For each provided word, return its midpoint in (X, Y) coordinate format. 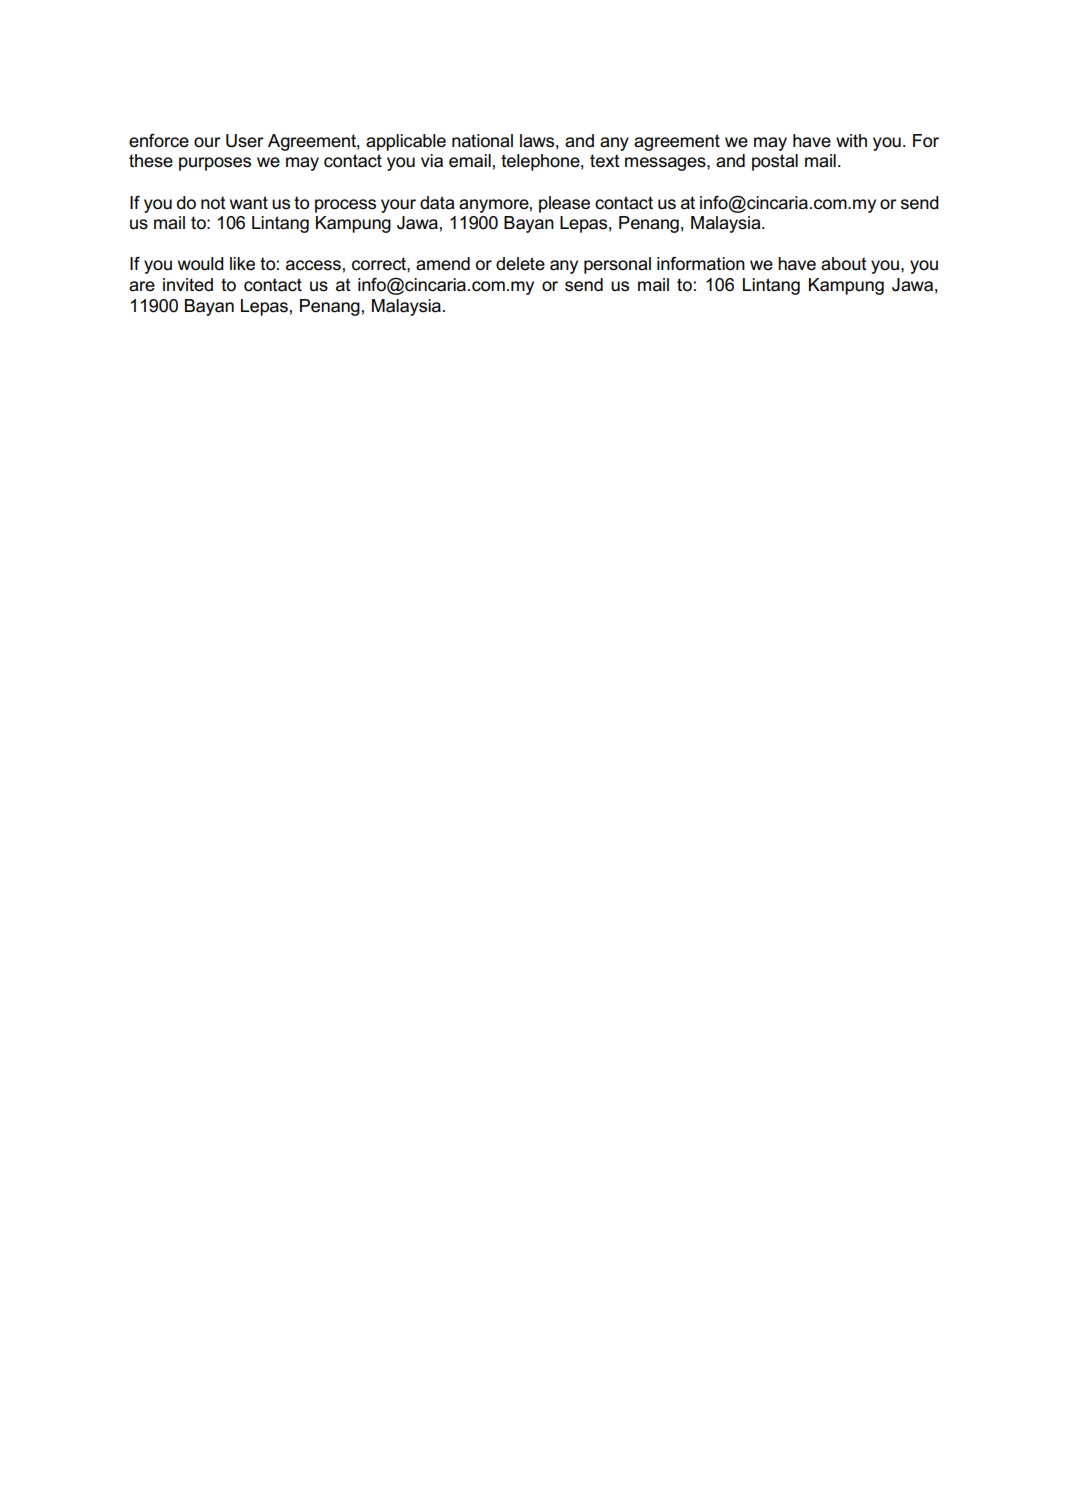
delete (520, 264)
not (213, 203)
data (437, 203)
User (244, 141)
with (851, 140)
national (482, 141)
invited (188, 285)
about (844, 264)
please (564, 204)
